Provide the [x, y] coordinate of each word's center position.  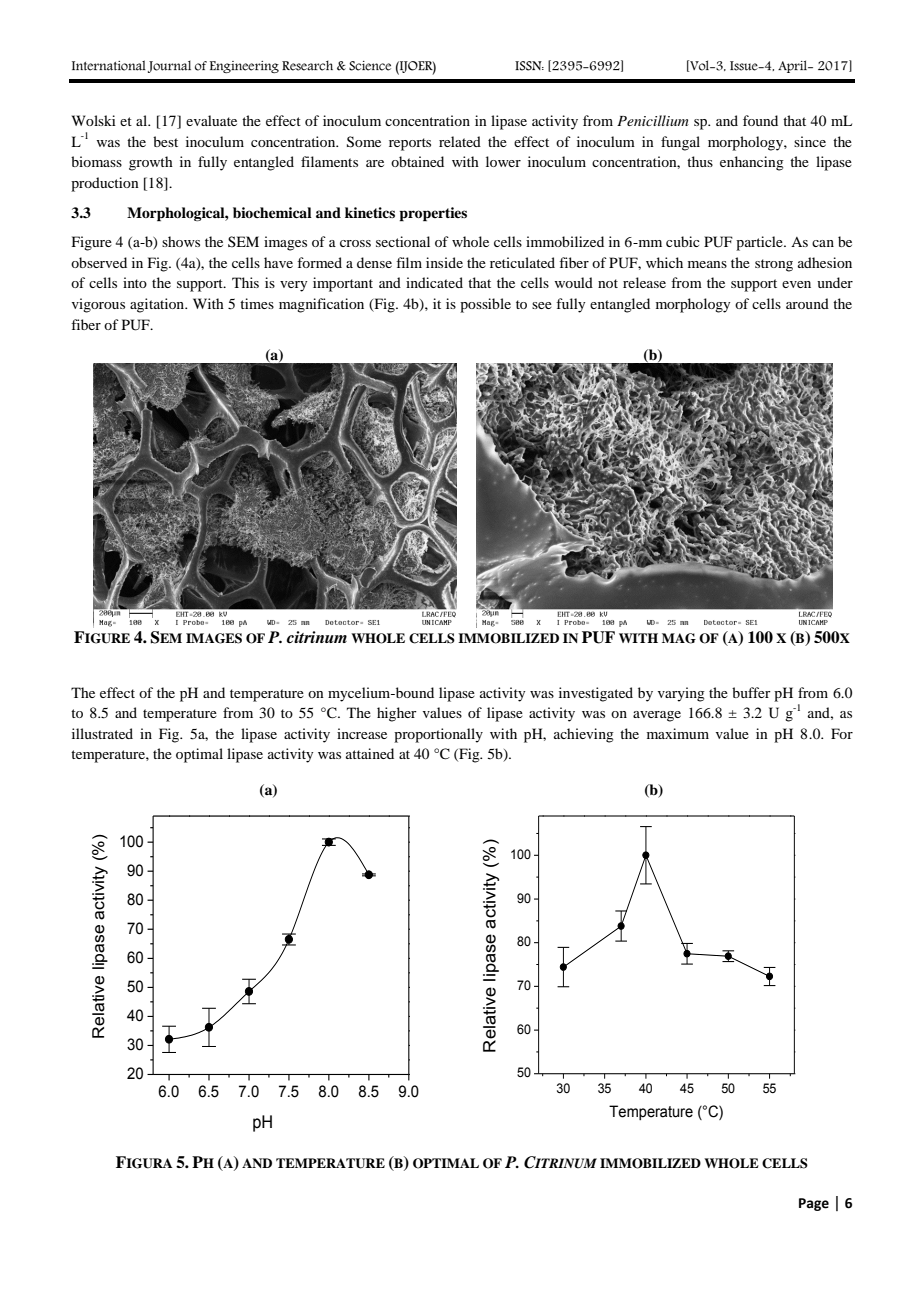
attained [370, 753]
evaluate [211, 120]
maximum [678, 733]
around [807, 303]
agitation [158, 305]
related [460, 141]
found [760, 120]
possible [485, 305]
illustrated [102, 733]
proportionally [438, 735]
